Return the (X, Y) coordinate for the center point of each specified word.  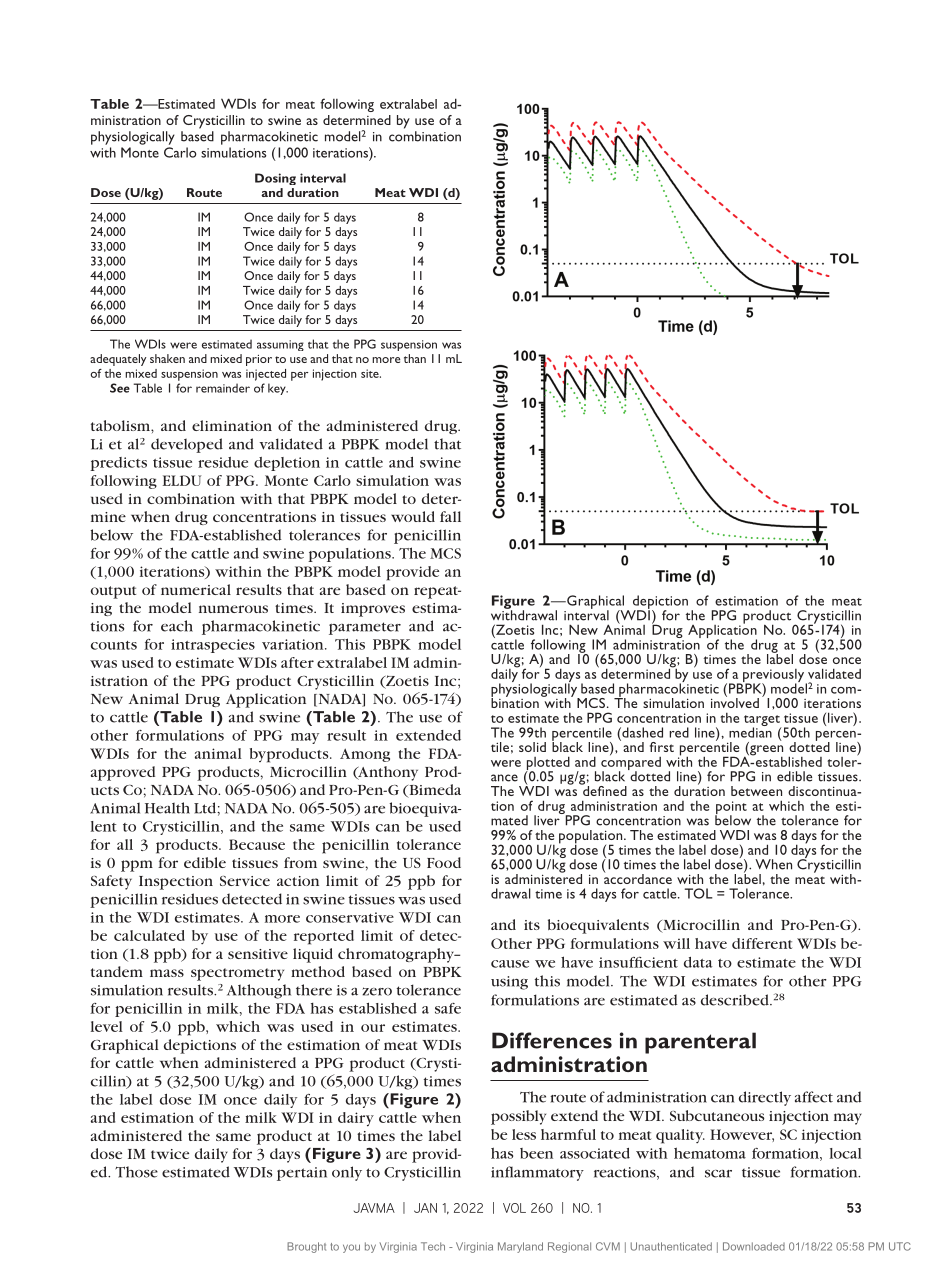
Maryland (520, 1247)
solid (532, 747)
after (297, 662)
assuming (280, 345)
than (415, 358)
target (763, 722)
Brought (306, 1247)
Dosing (275, 179)
